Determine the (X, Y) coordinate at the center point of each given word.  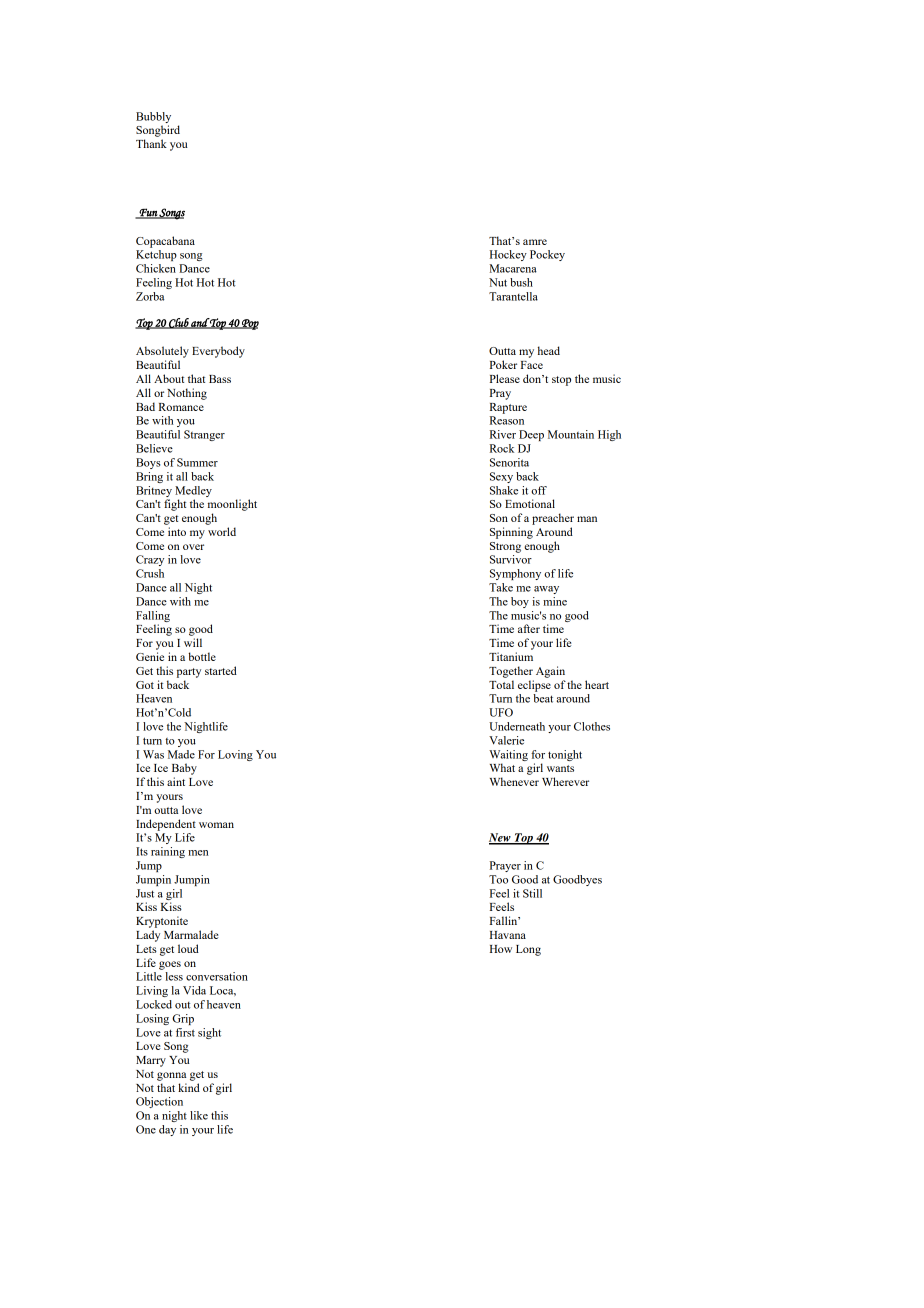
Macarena (513, 268)
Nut (498, 282)
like (199, 1115)
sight (209, 1033)
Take (501, 587)
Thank (151, 143)
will (193, 642)
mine (555, 601)
